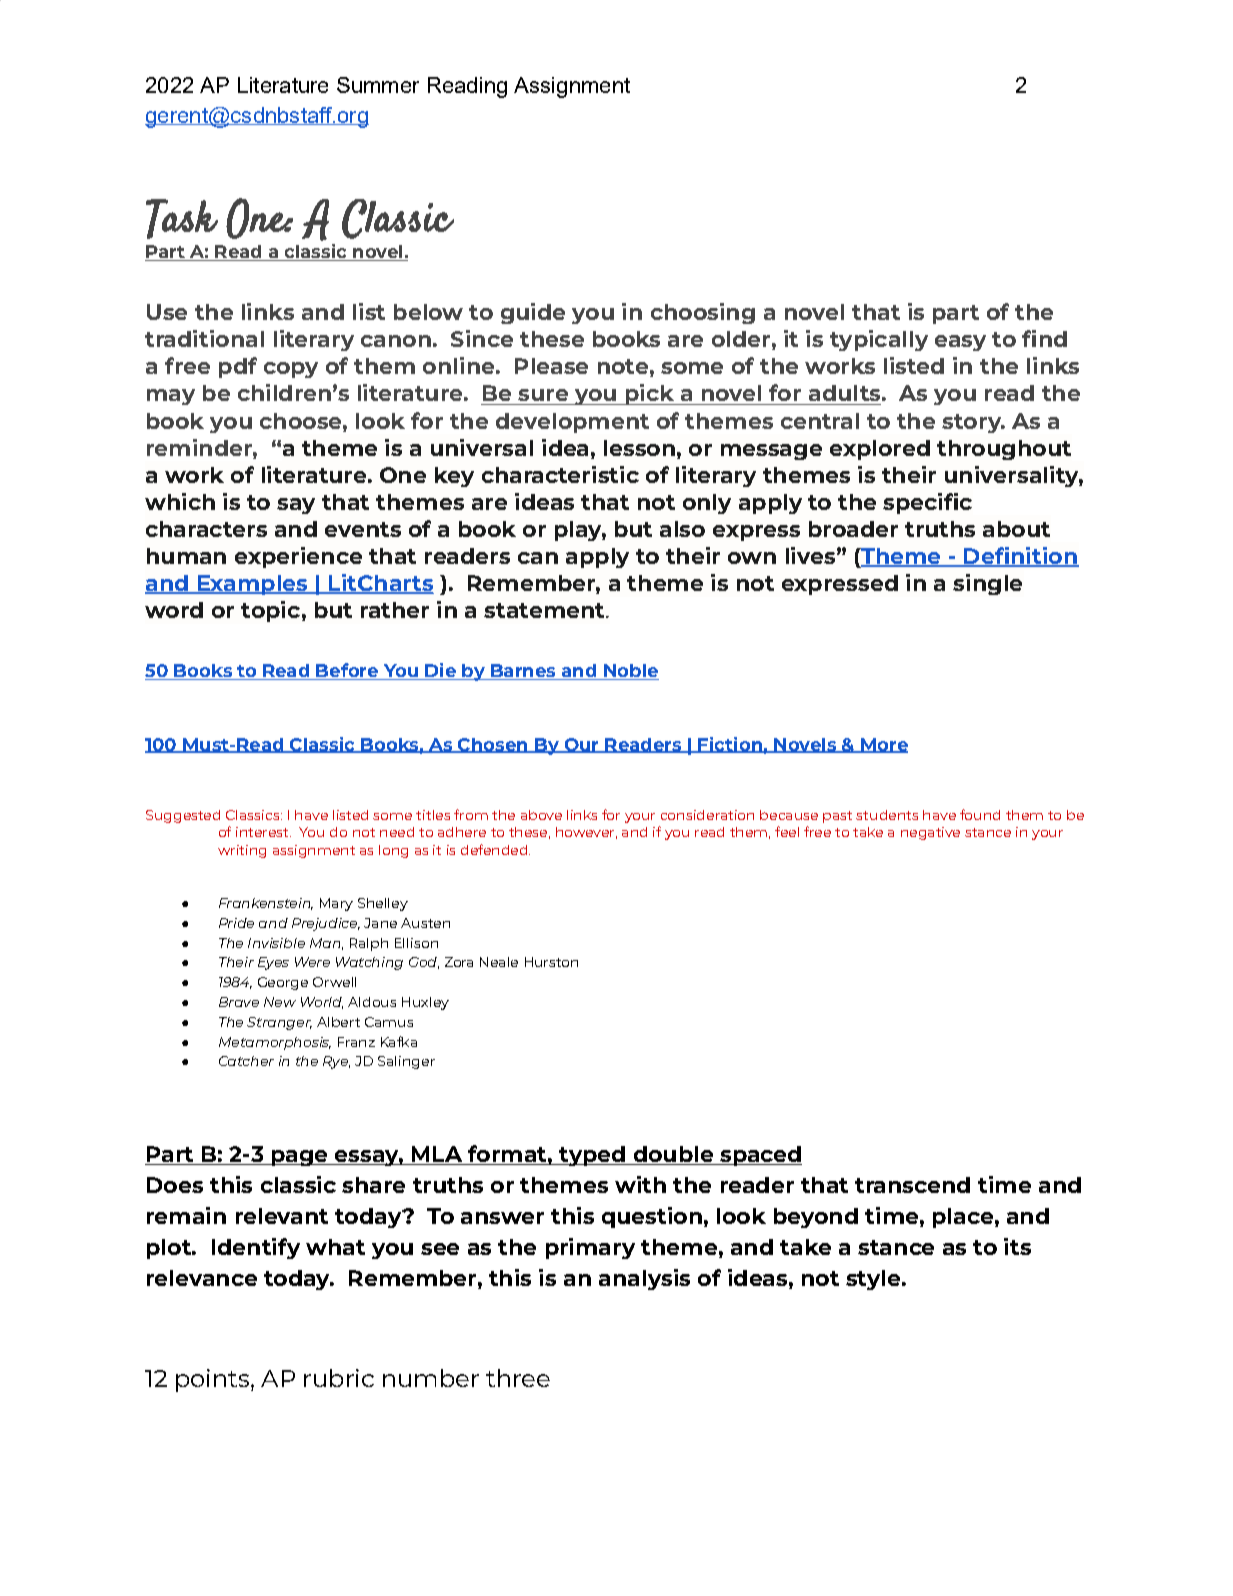 The height and width of the screenshot is (1596, 1233). I want to click on three, so click(518, 1378).
